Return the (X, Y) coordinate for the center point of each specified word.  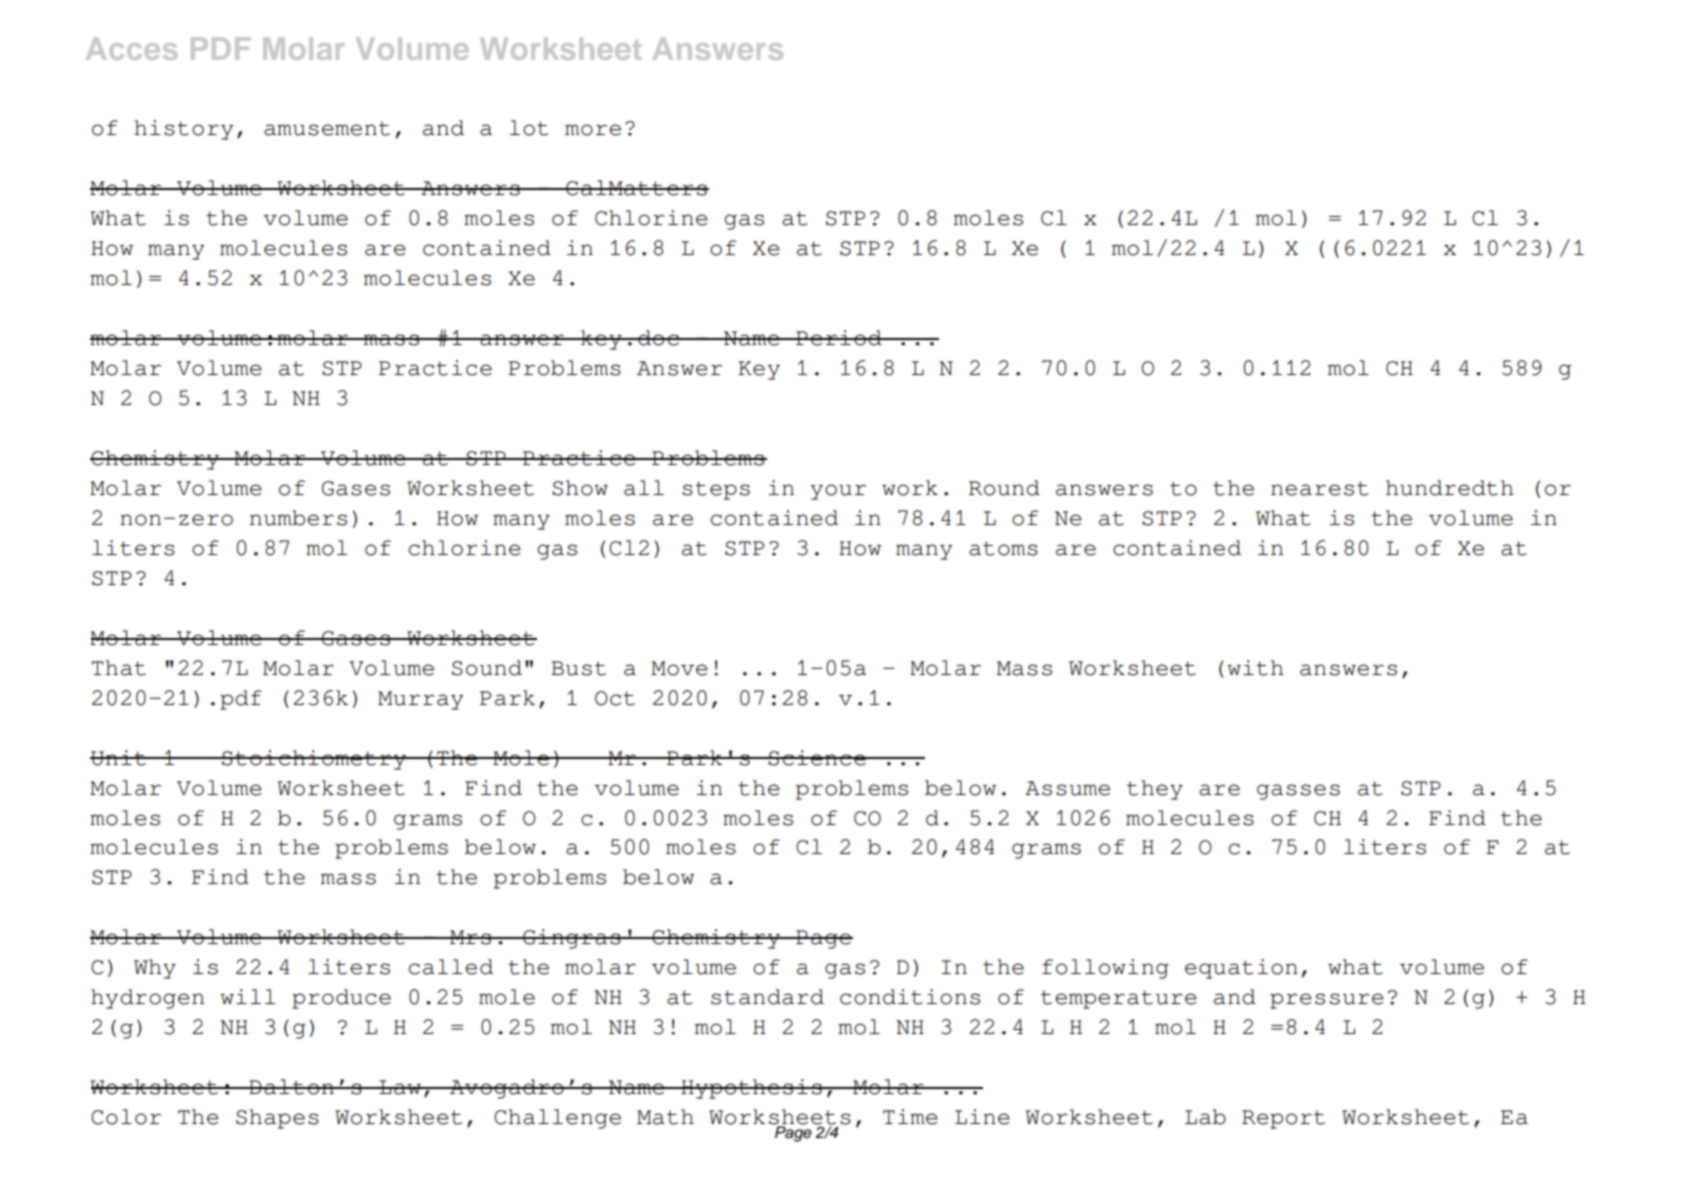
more (593, 130)
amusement (327, 128)
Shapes (277, 1119)
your (838, 492)
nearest (1320, 488)
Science (817, 758)
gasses (1298, 792)
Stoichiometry (314, 760)
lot (529, 128)
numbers (298, 518)
